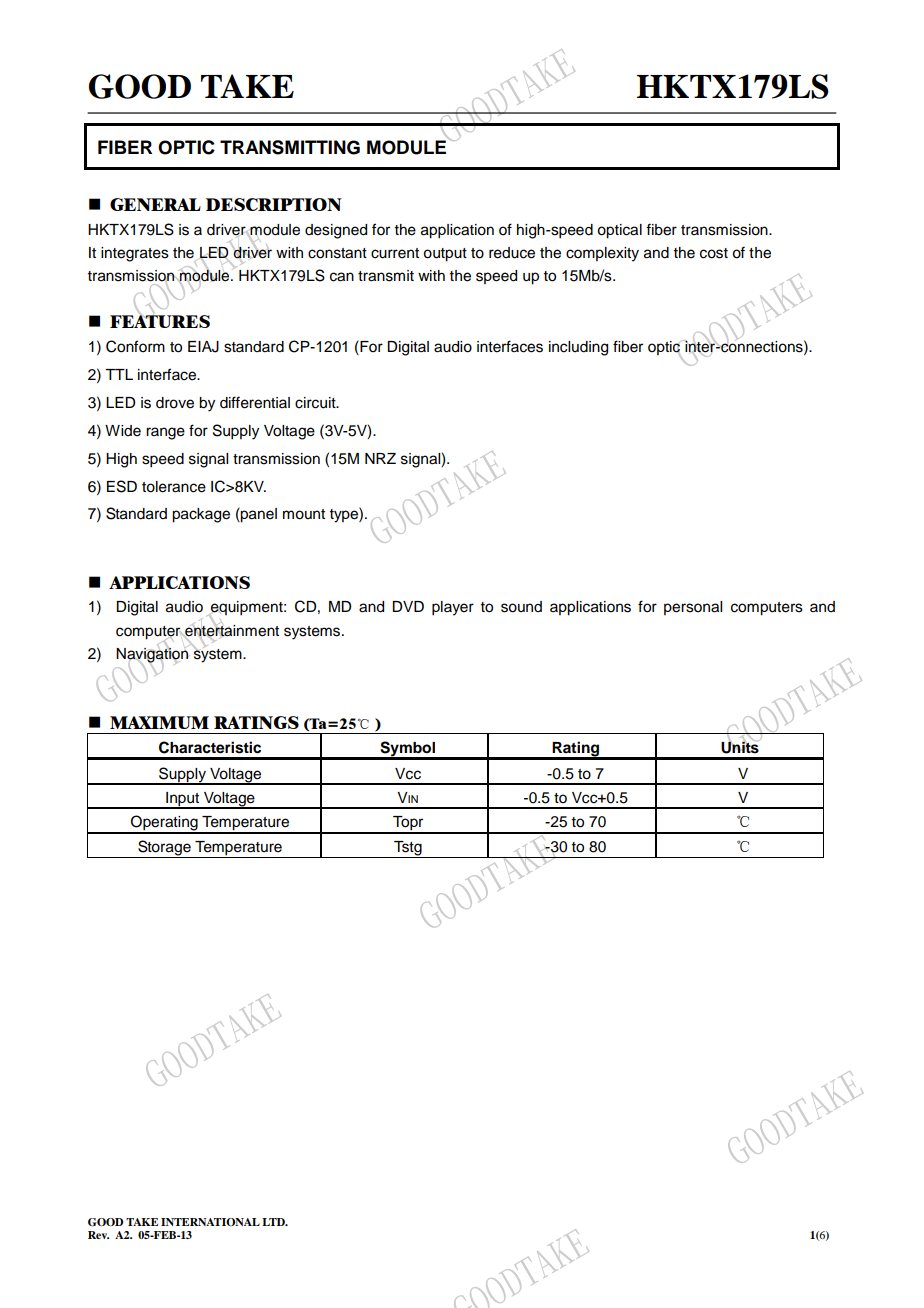 The width and height of the screenshot is (924, 1308). What do you see at coordinates (201, 515) in the screenshot?
I see `package` at bounding box center [201, 515].
